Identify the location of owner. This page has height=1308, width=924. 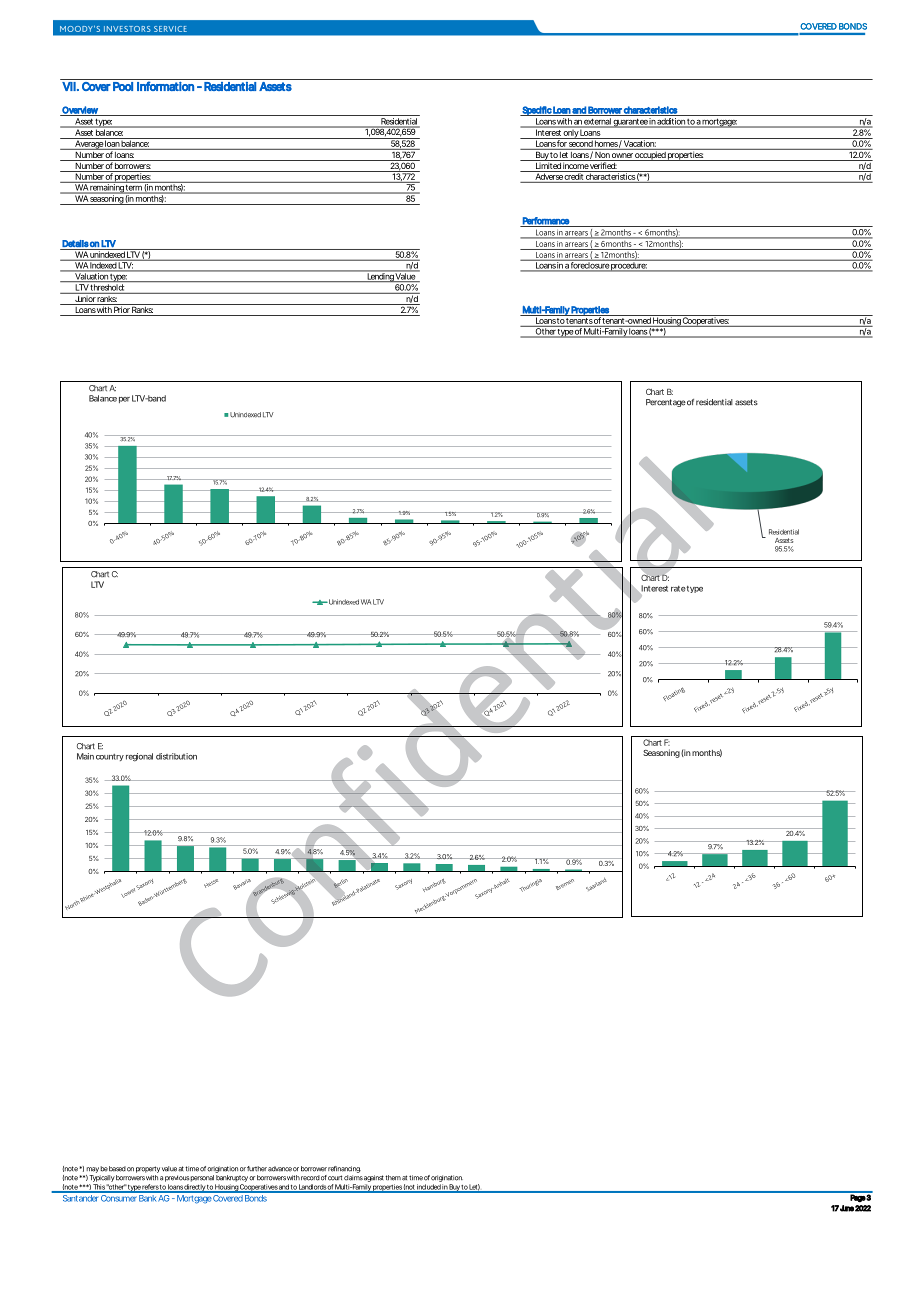
(622, 157).
